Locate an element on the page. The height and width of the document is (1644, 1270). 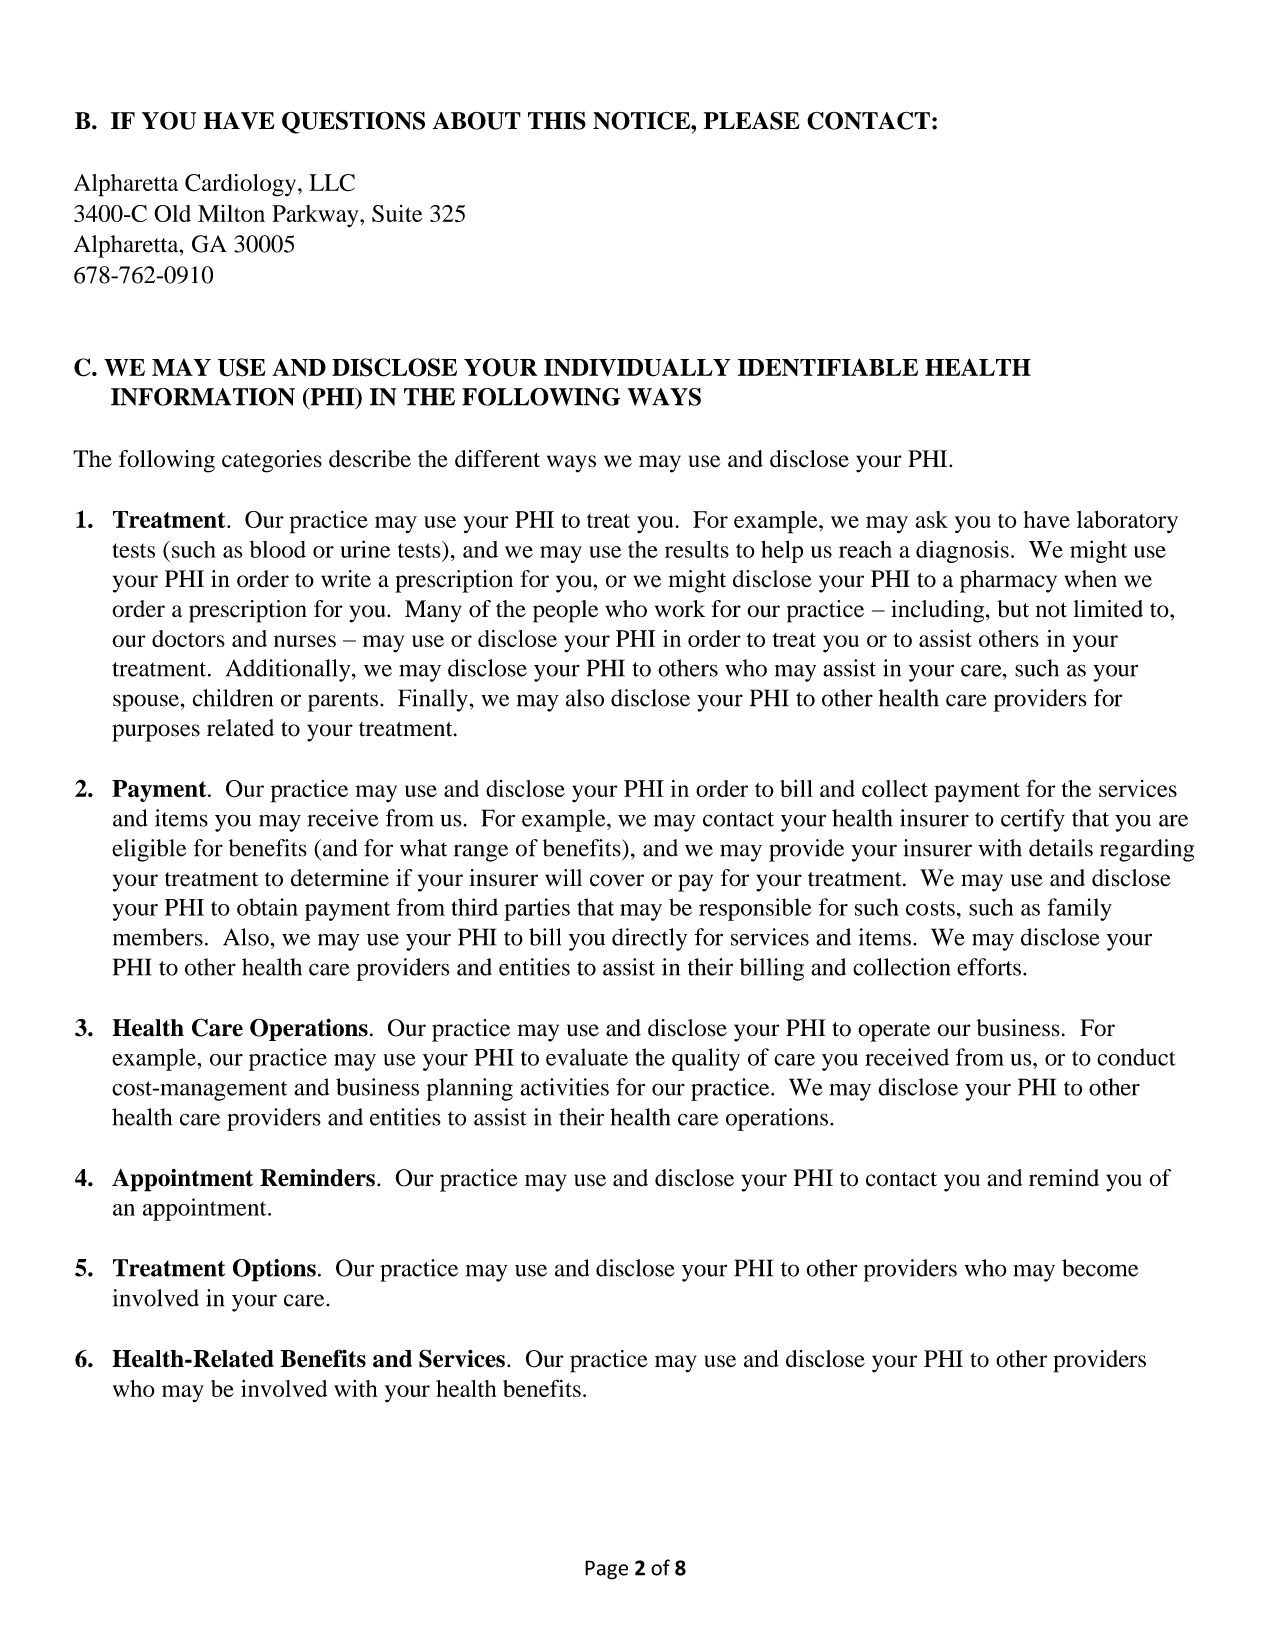
PLEASE is located at coordinates (752, 121).
